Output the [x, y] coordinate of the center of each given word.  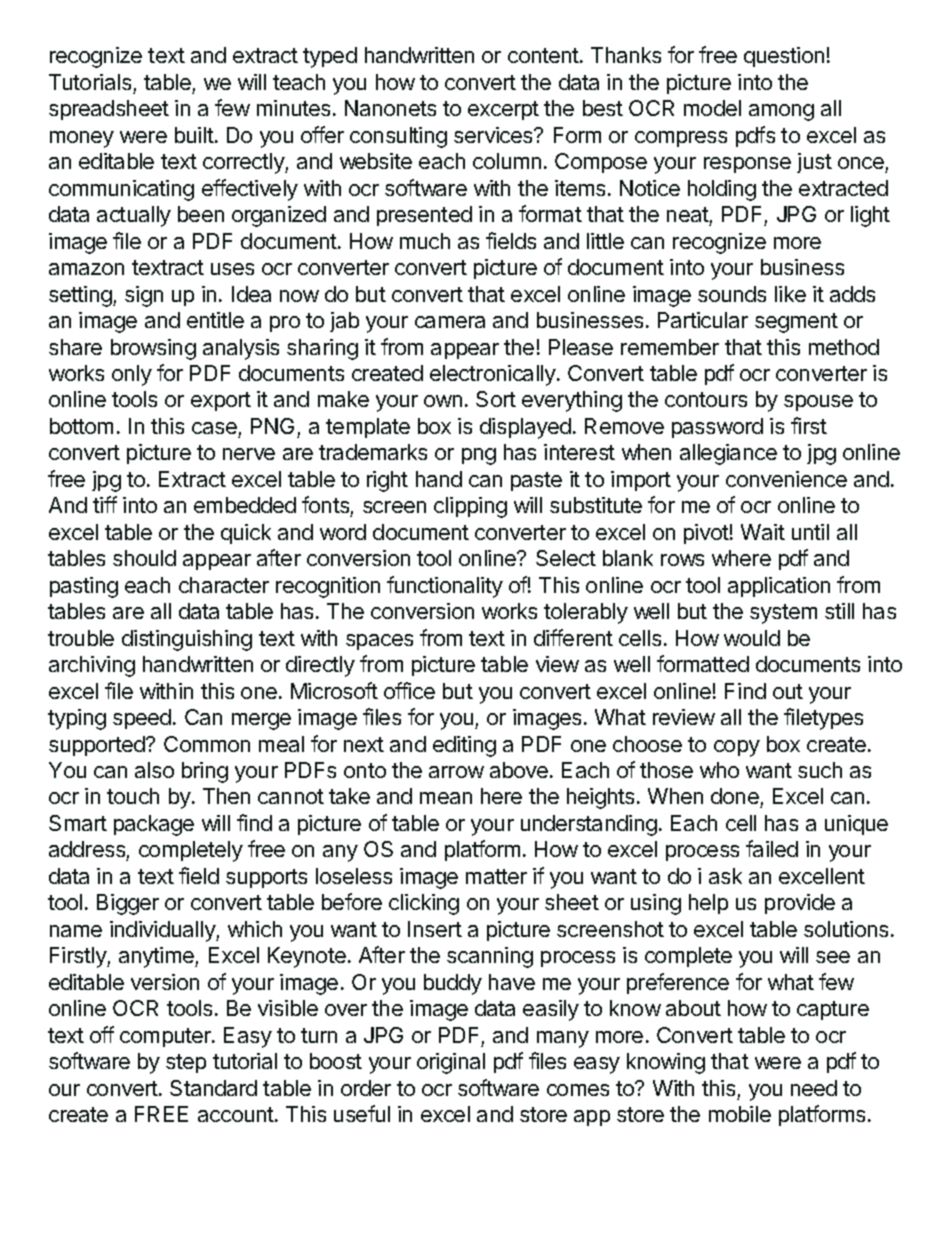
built [194, 135]
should [144, 558]
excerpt [503, 110]
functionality [445, 587]
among [781, 112]
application [779, 587]
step [186, 1063]
